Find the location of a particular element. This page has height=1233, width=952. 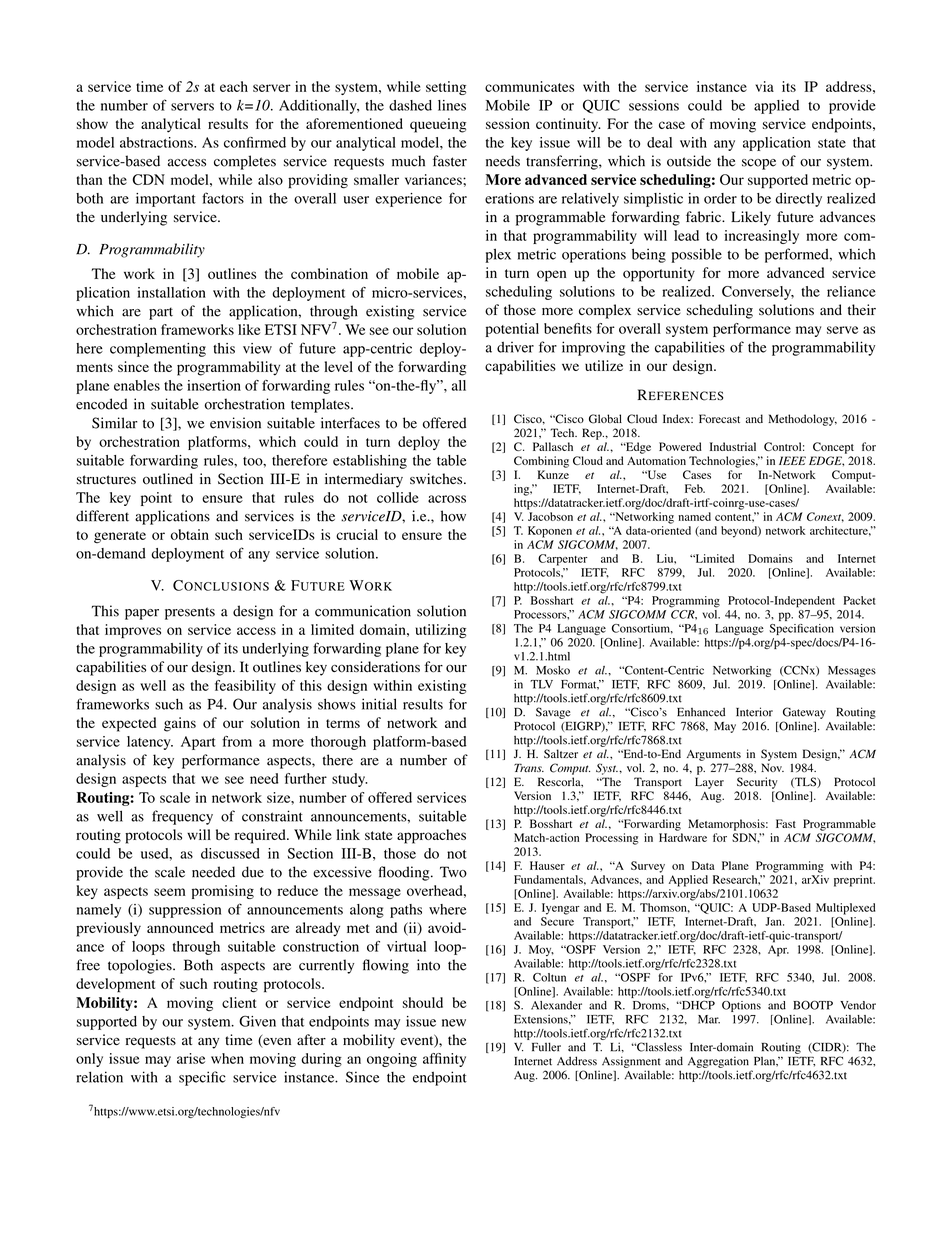

each is located at coordinates (234, 86).
